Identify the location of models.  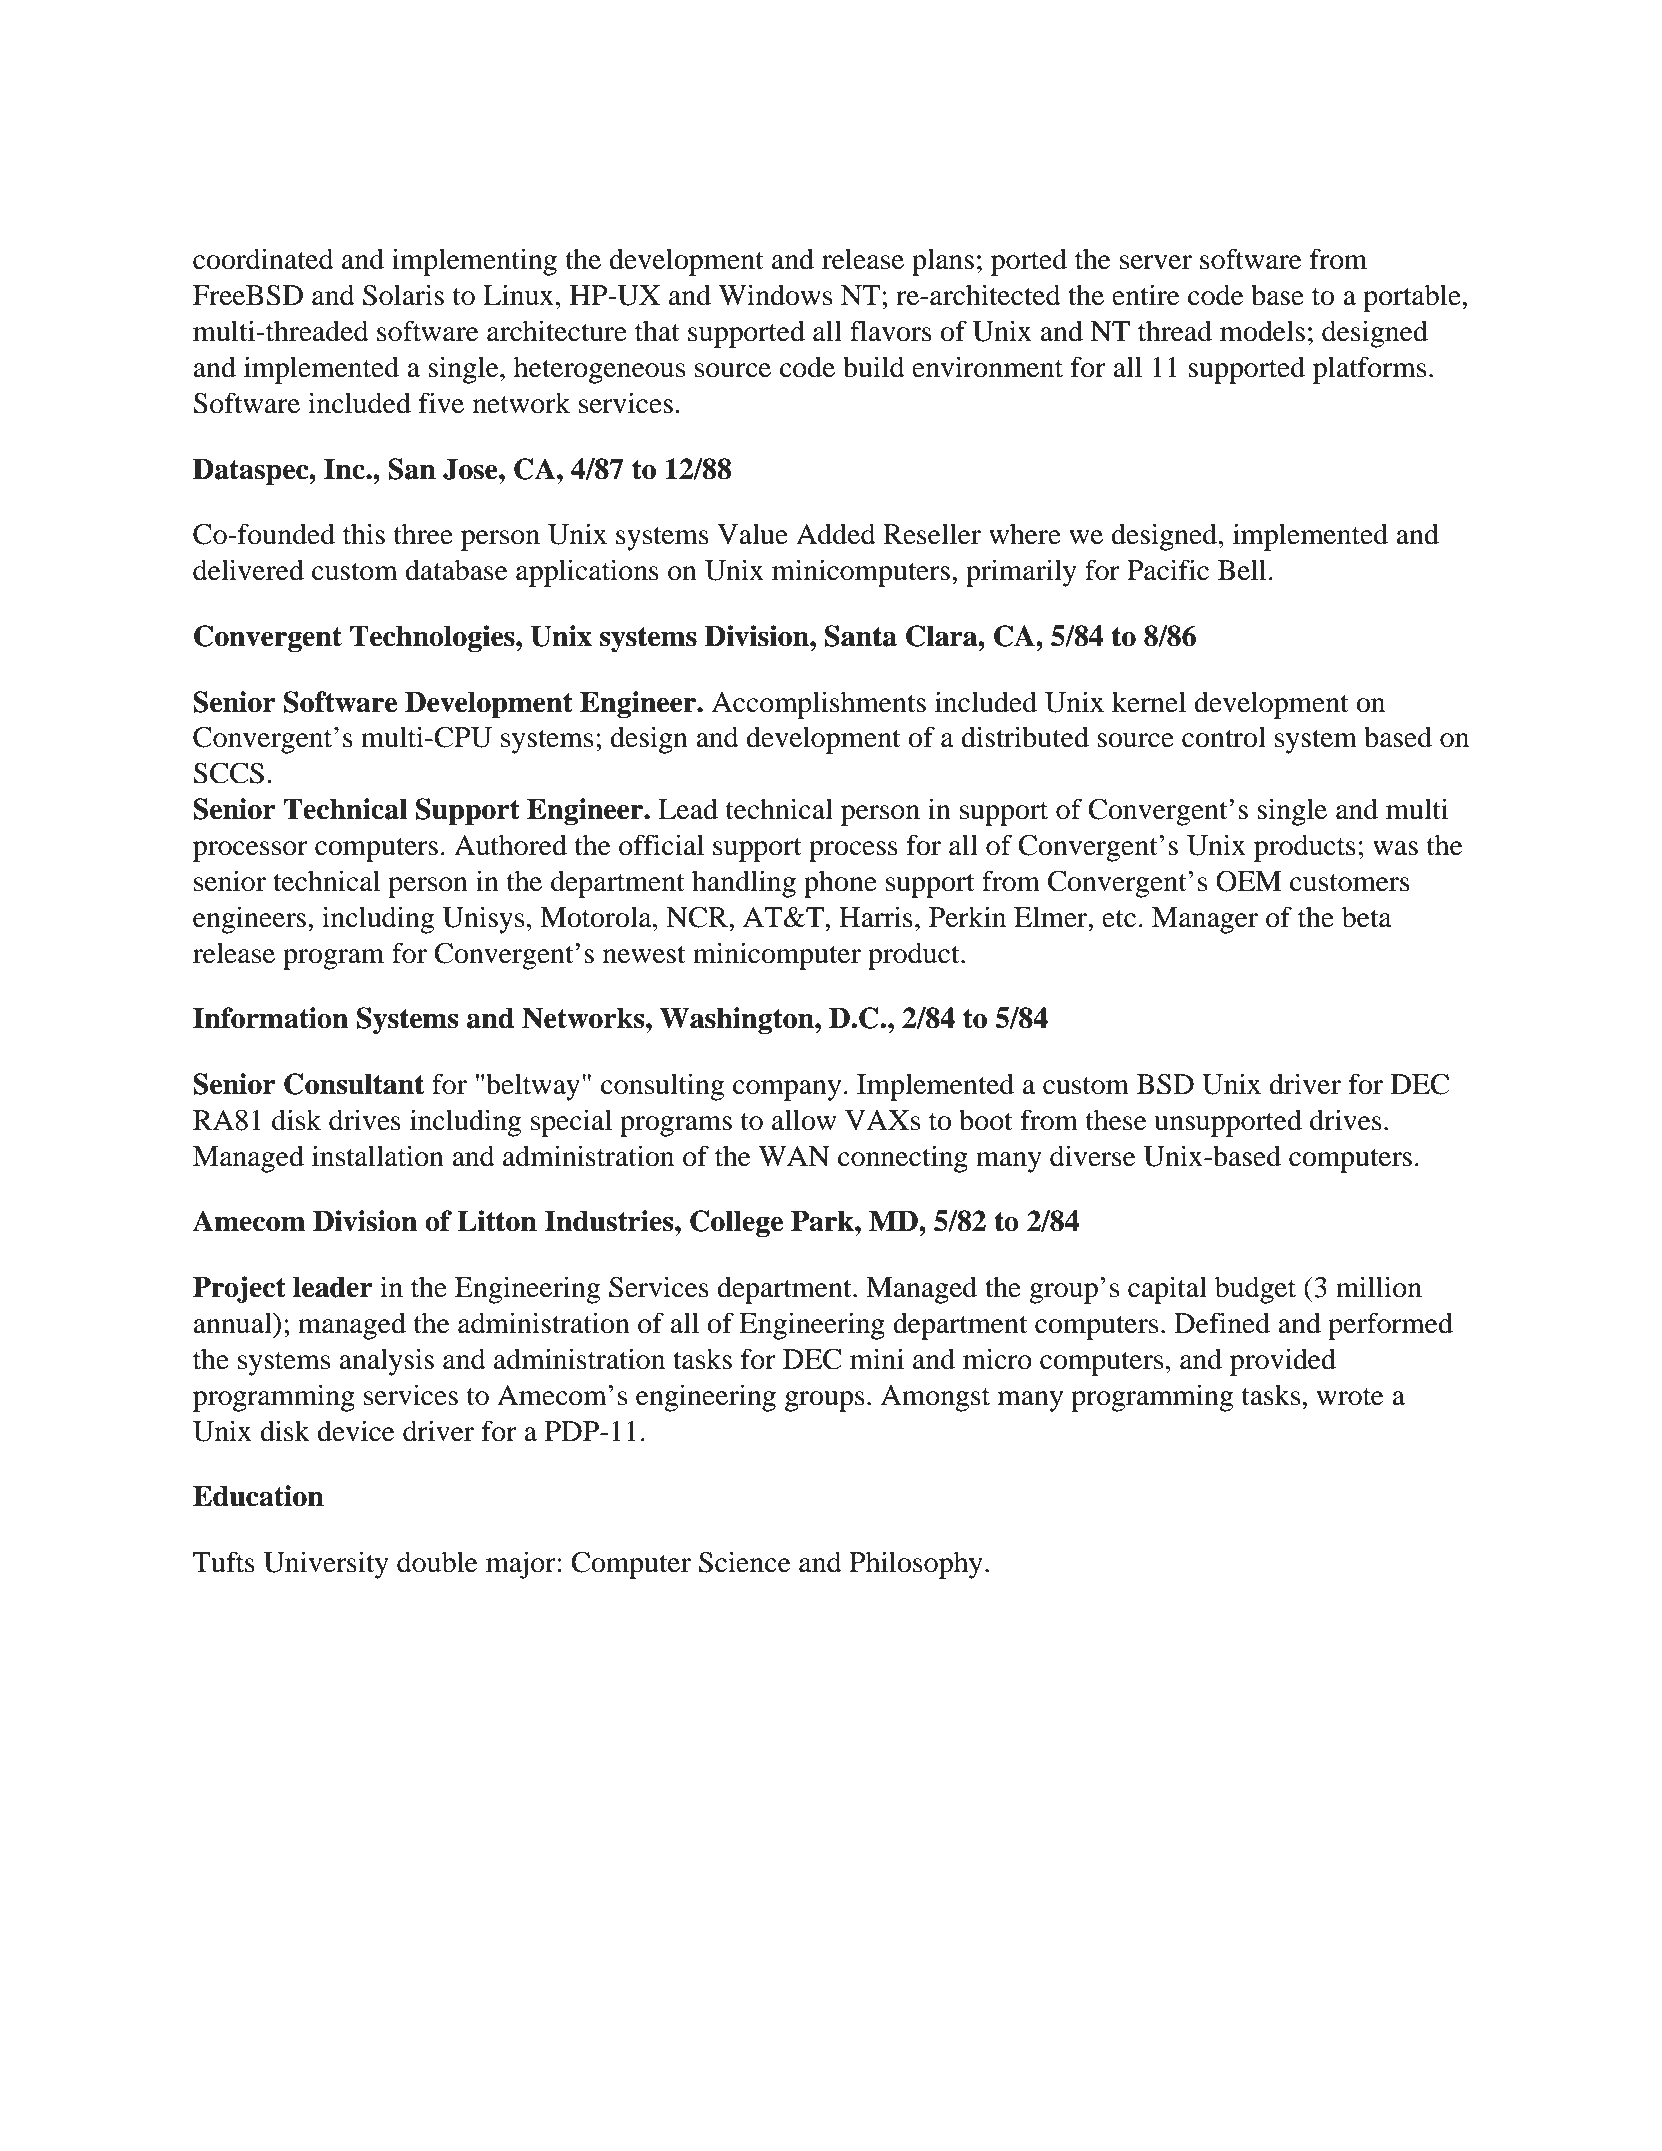
(1262, 331).
